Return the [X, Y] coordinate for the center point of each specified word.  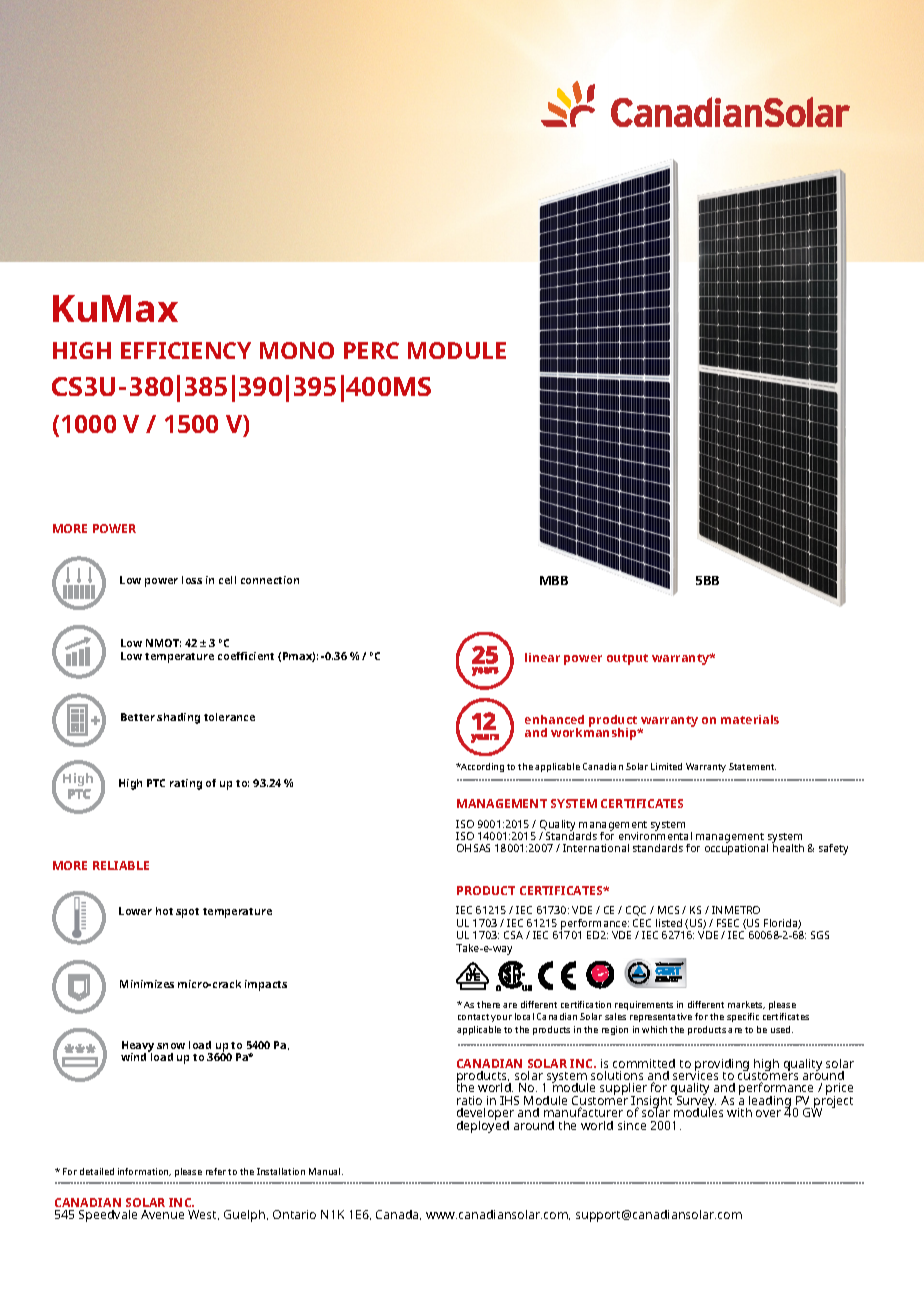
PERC [371, 350]
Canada [398, 1215]
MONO [297, 350]
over [768, 1113]
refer [216, 1171]
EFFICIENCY [186, 350]
